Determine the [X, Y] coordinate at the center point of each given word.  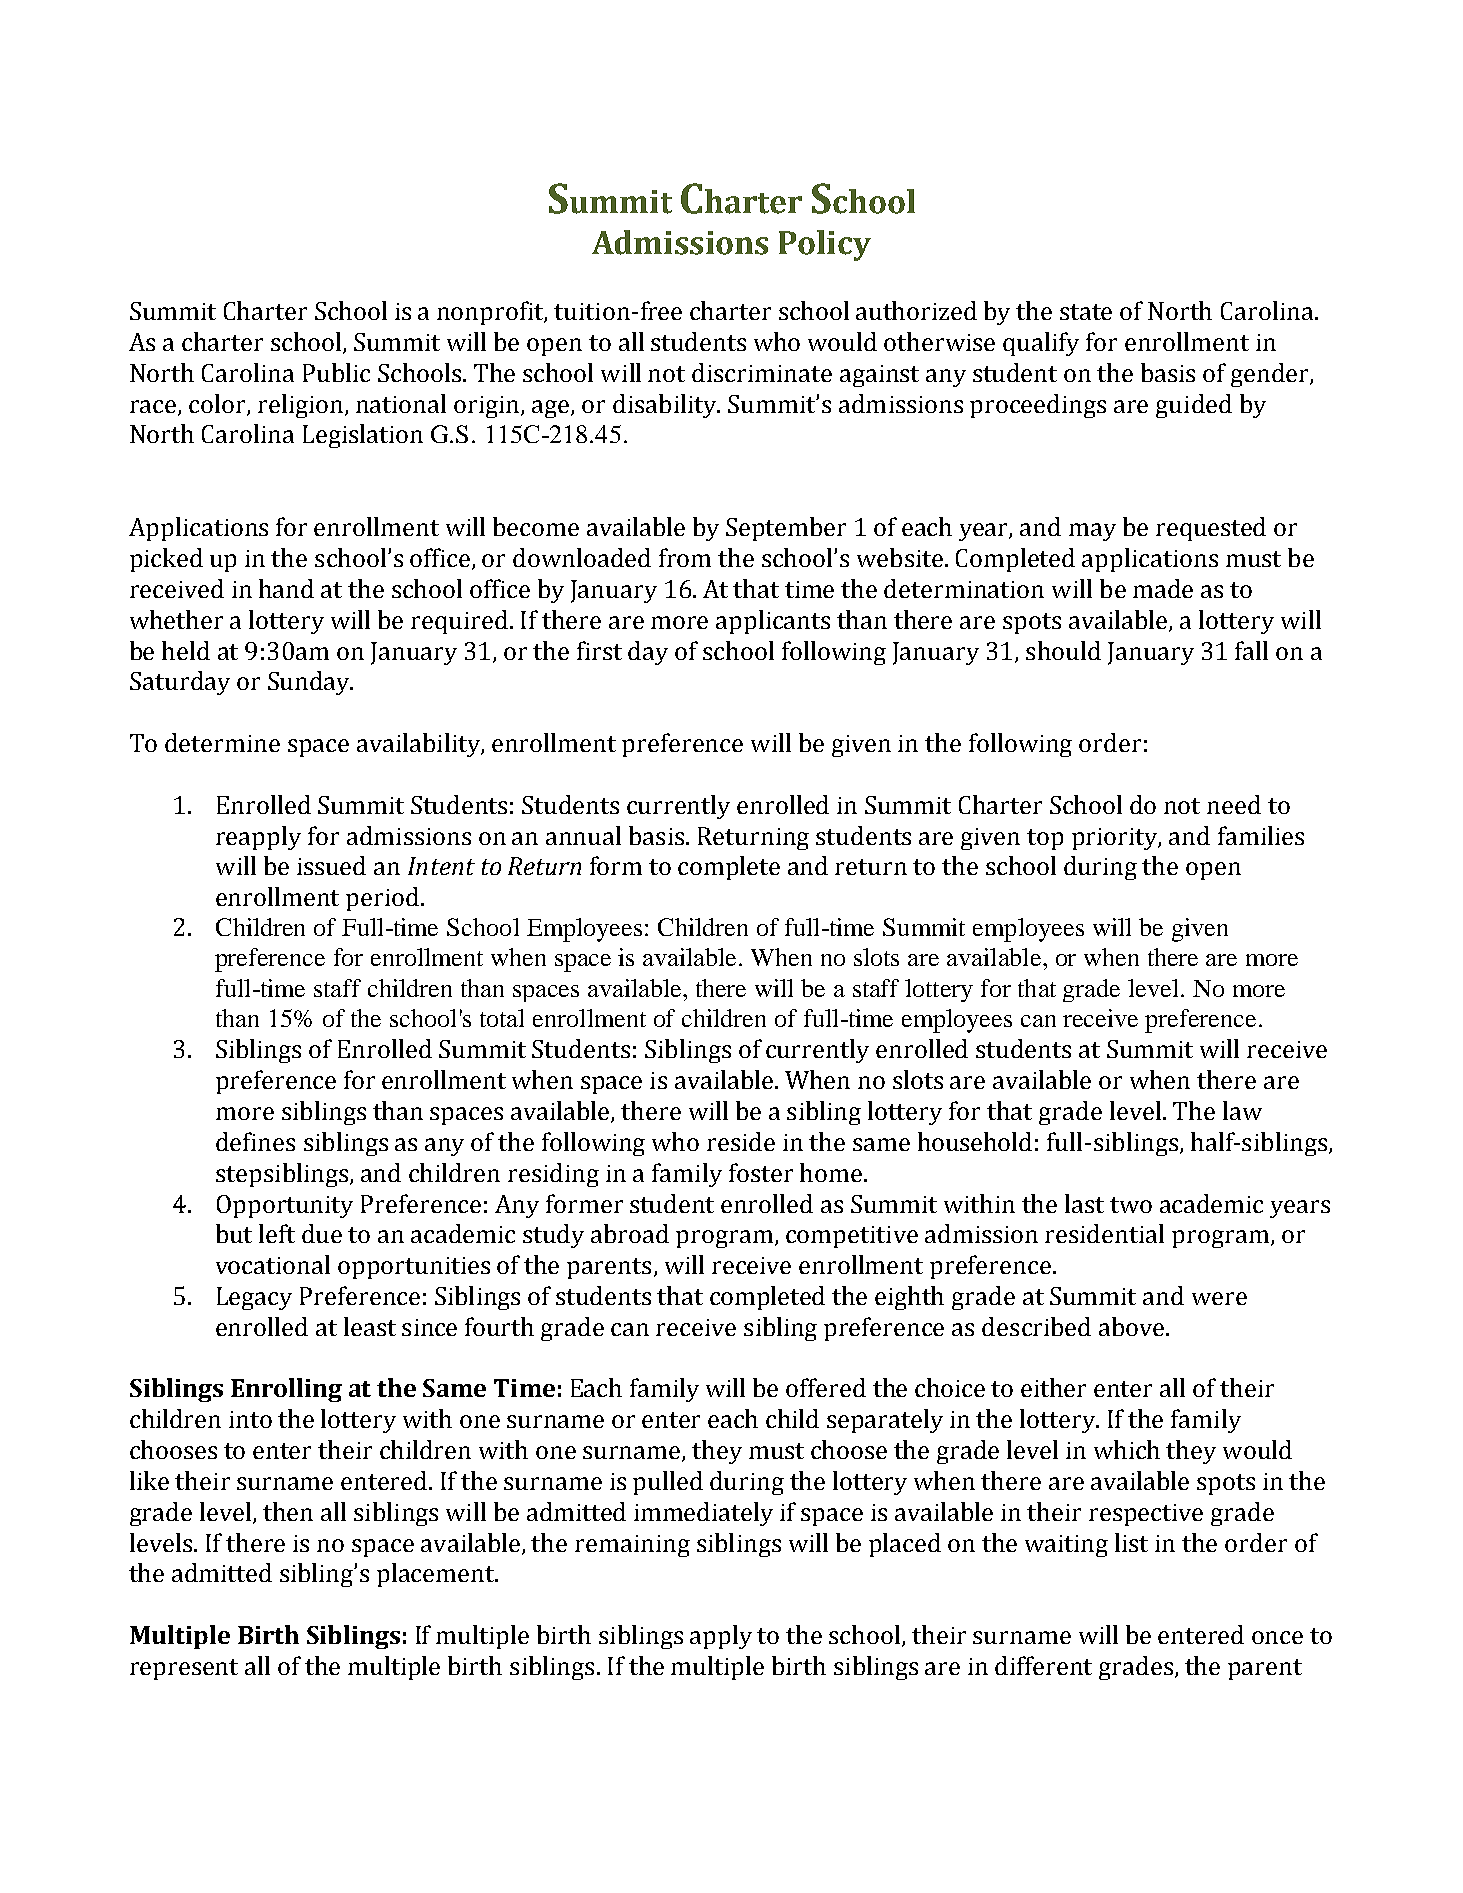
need [1234, 804]
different [1043, 1665]
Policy [825, 245]
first [599, 650]
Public [336, 372]
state [1086, 312]
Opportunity [285, 1206]
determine [222, 742]
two [1131, 1205]
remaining [632, 1546]
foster [761, 1172]
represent [184, 1669]
